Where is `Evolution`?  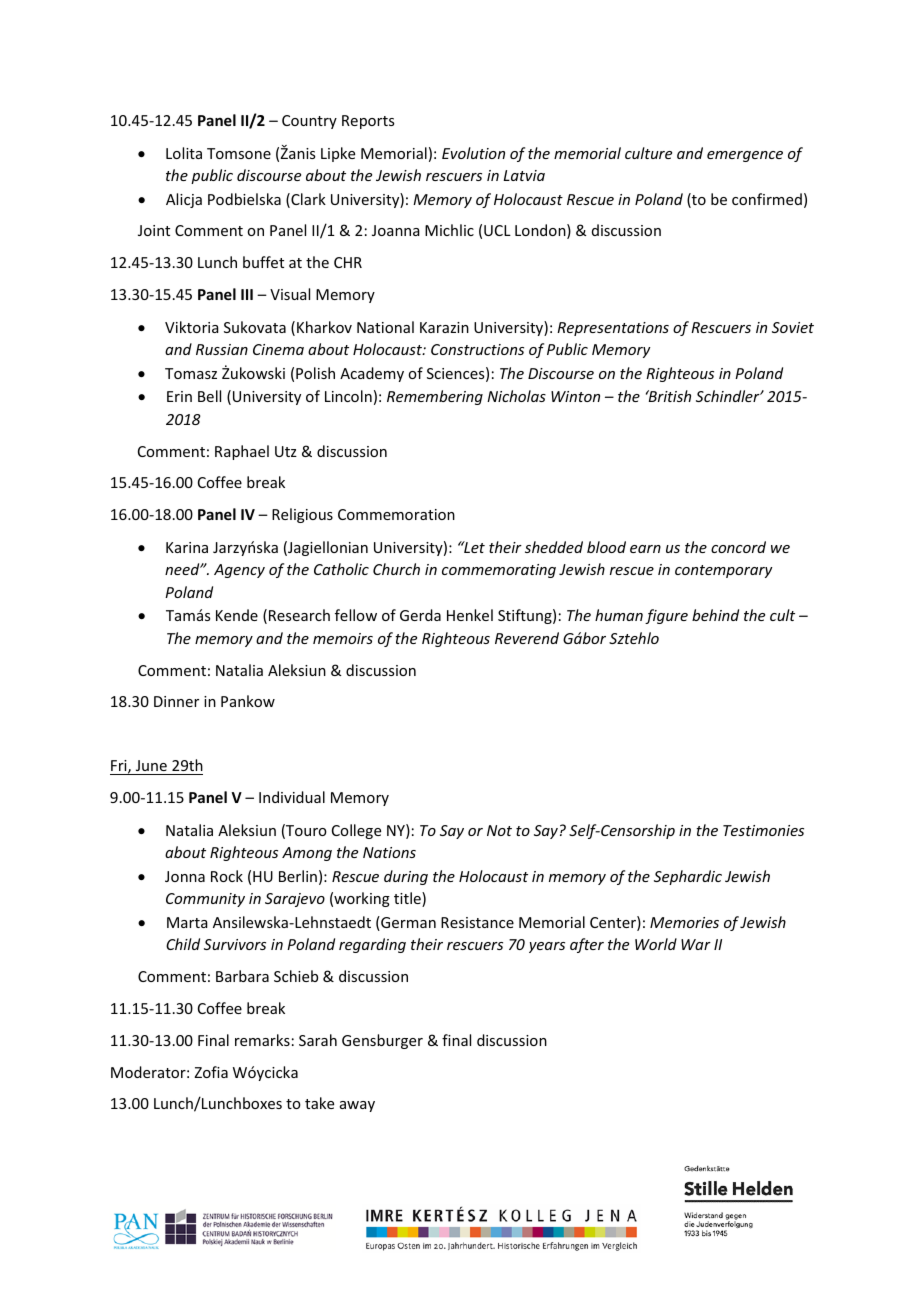 Evolution is located at coordinates (473, 153).
